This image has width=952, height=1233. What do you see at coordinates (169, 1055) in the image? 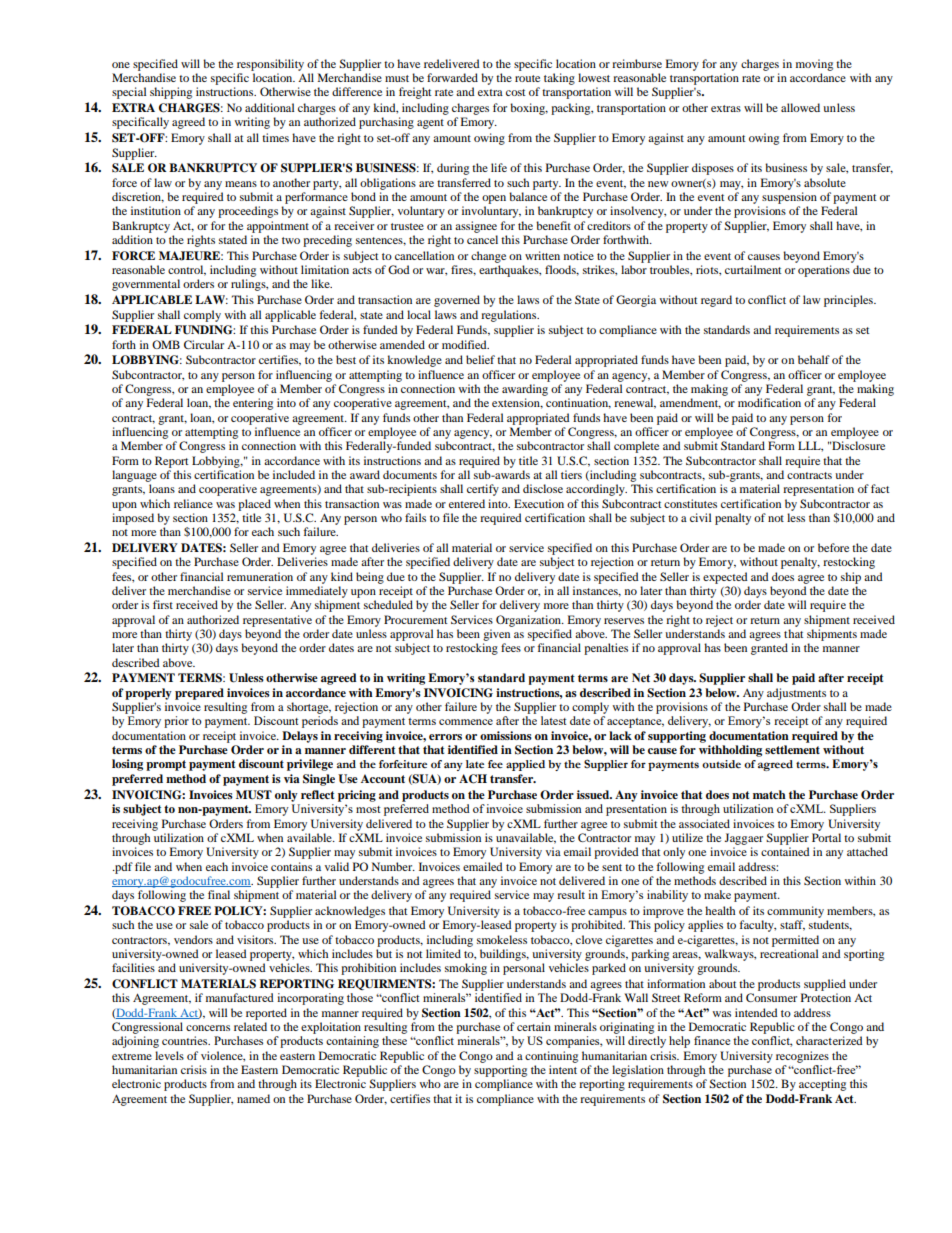
I see `levels` at bounding box center [169, 1055].
